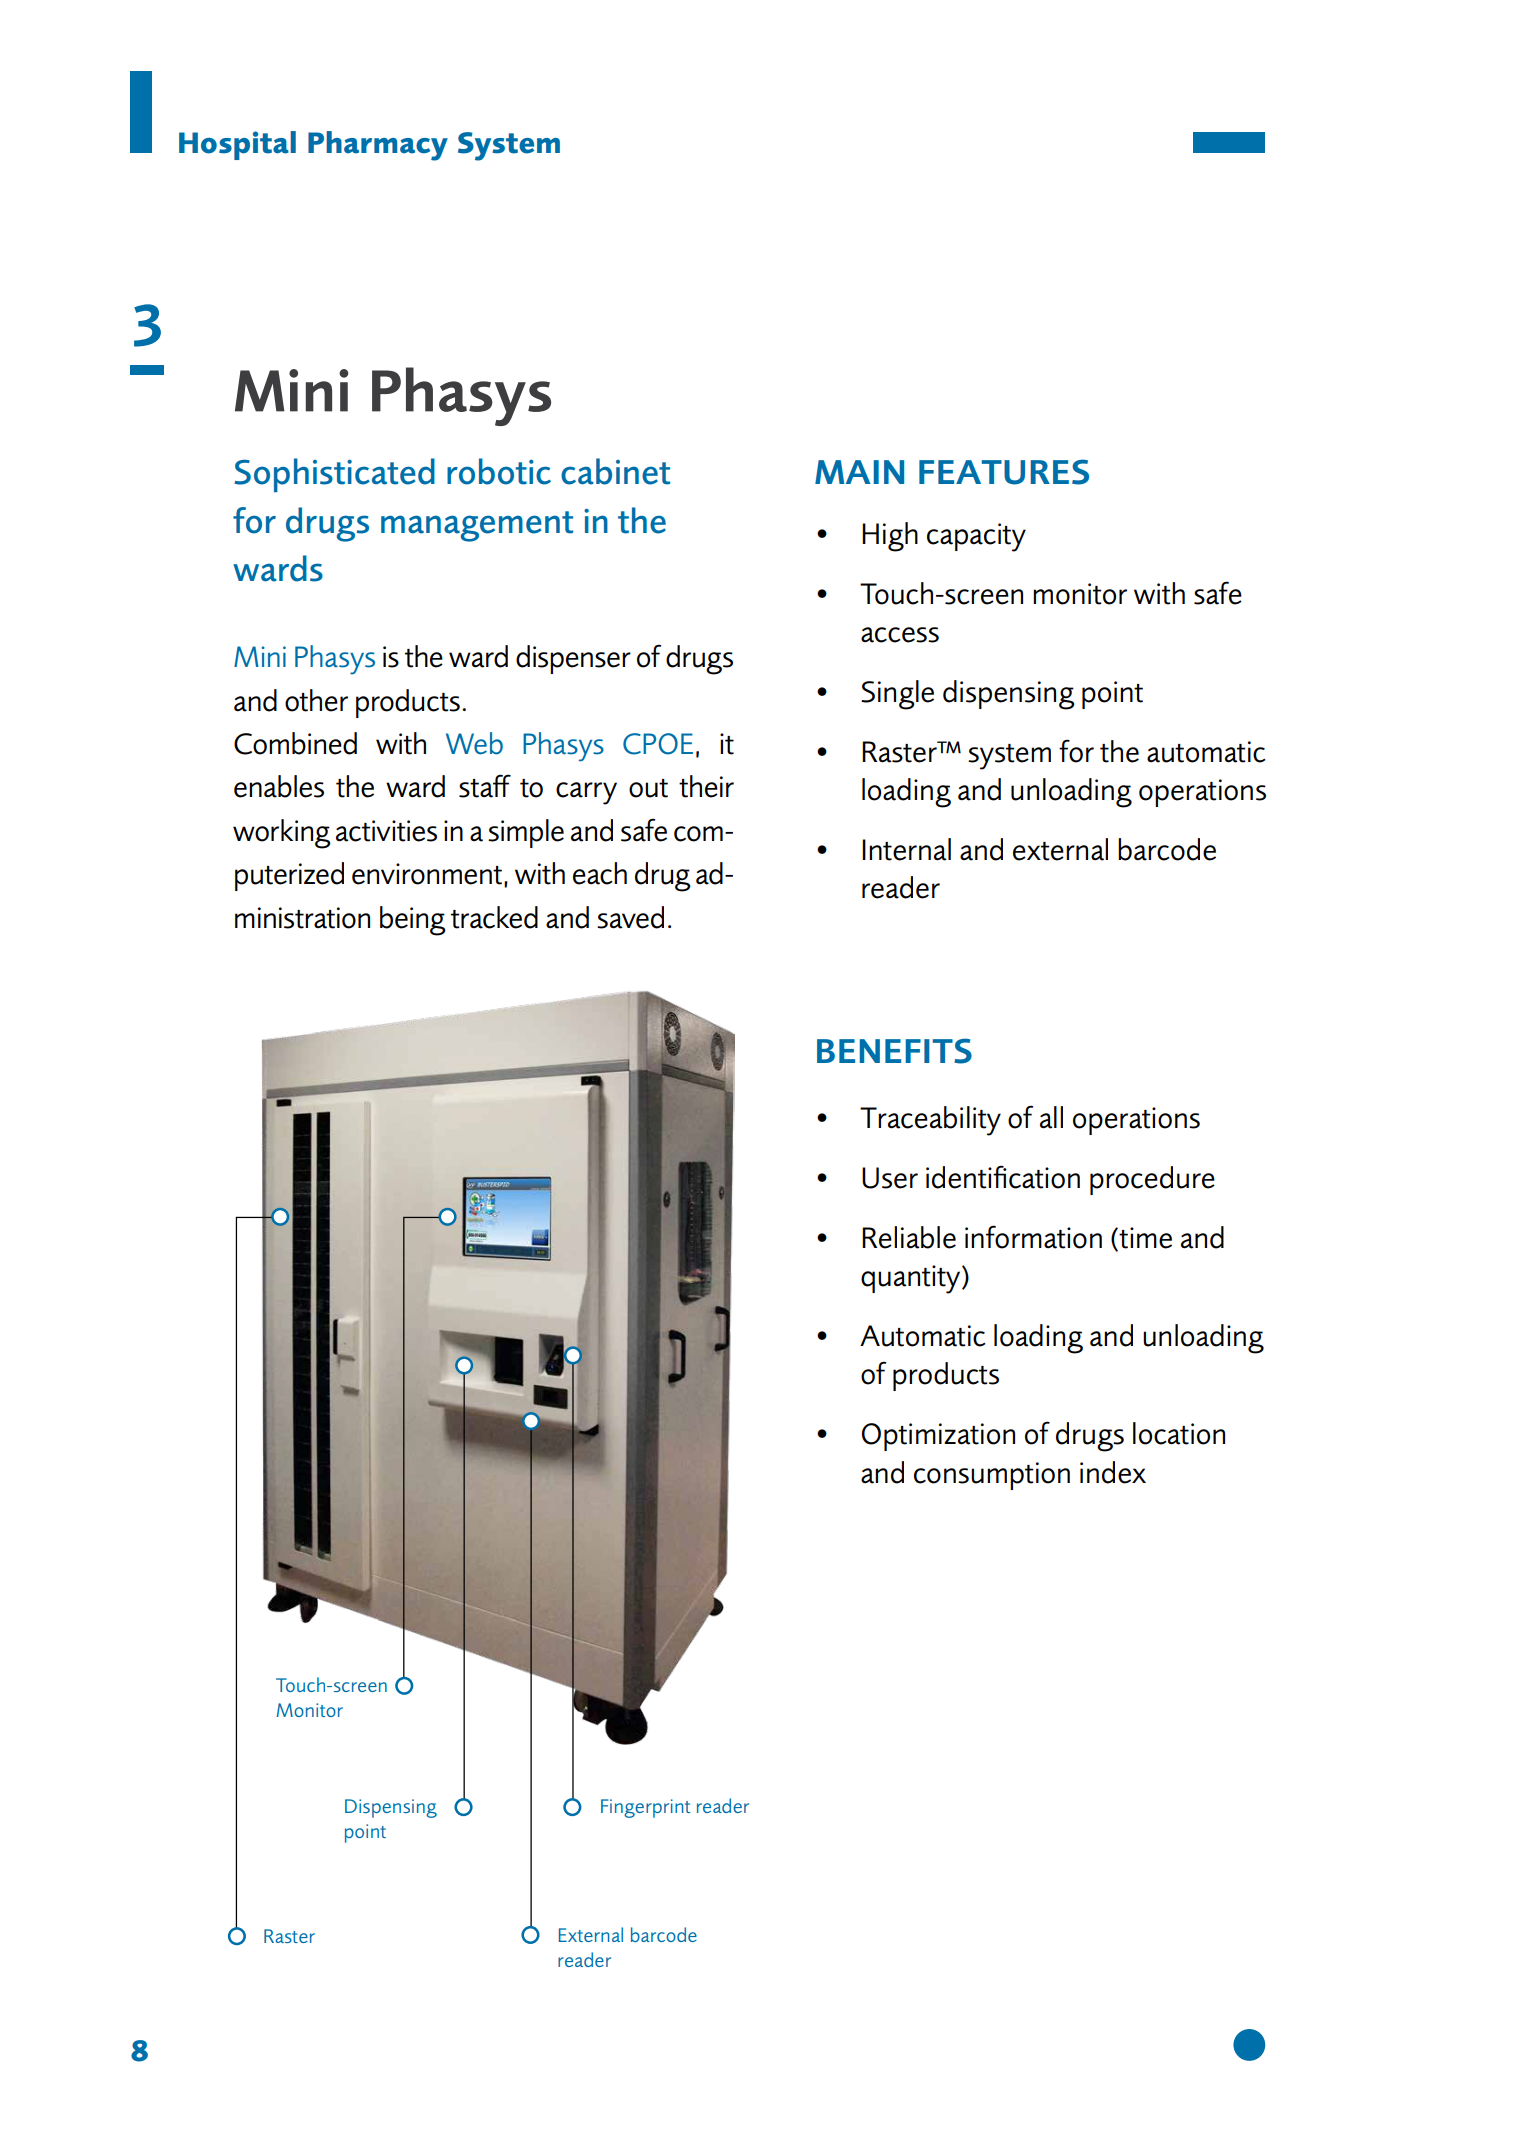 This screenshot has width=1519, height=2148. Describe the element at coordinates (909, 1237) in the screenshot. I see `Reliable` at that location.
